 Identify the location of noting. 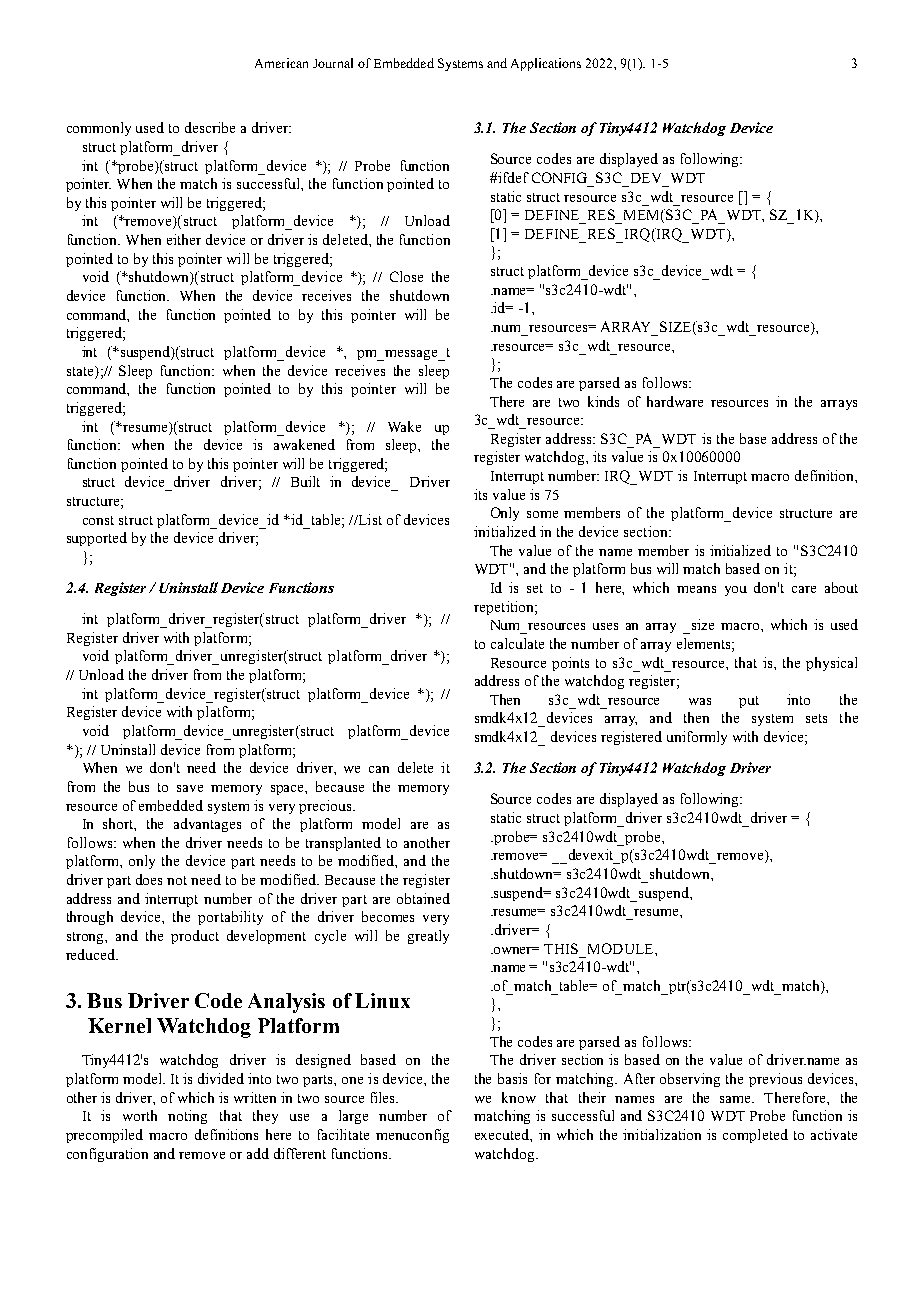
(187, 1117).
